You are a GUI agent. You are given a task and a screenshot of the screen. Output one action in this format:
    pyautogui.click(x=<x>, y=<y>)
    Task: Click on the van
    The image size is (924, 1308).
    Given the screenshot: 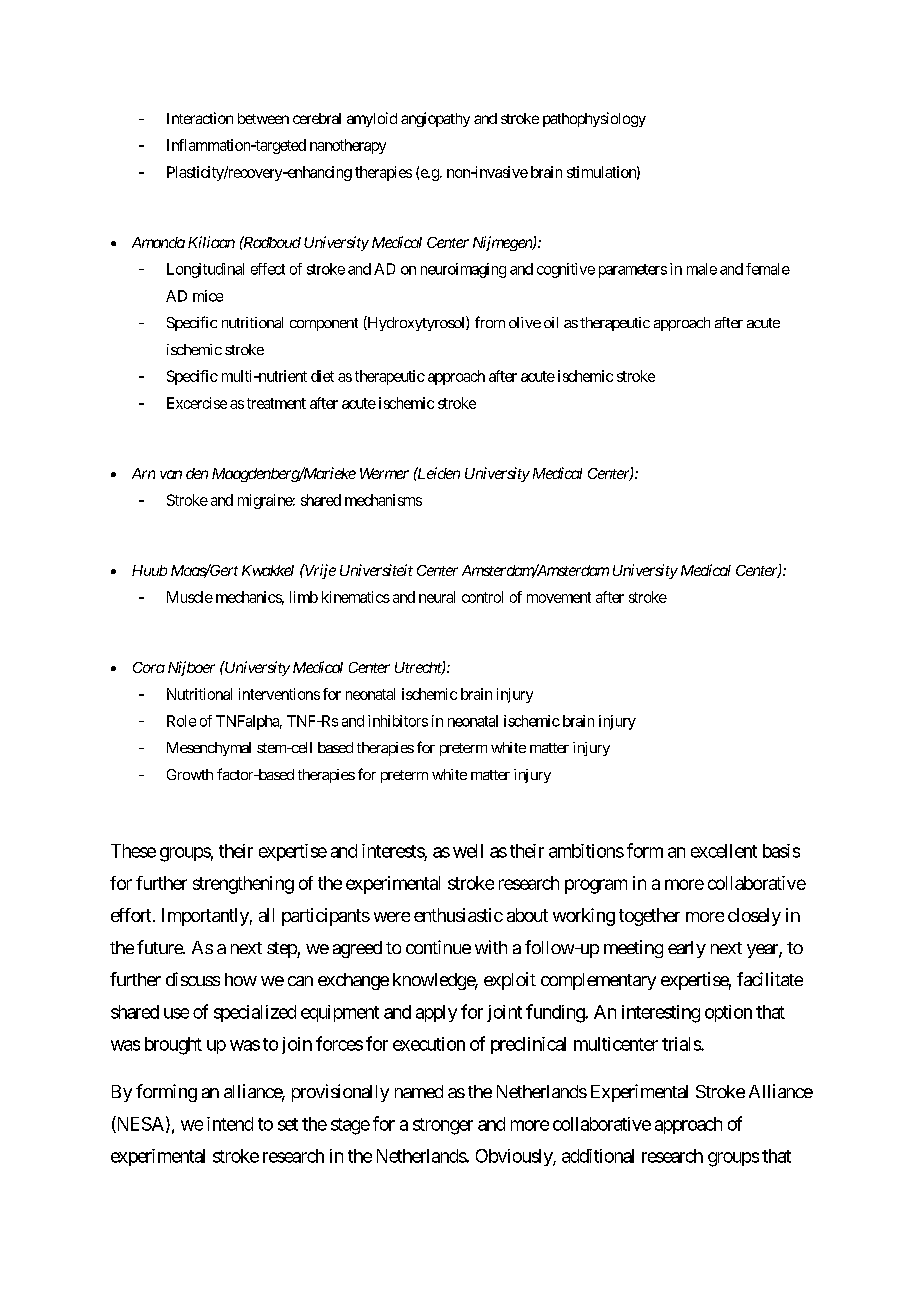 What is the action you would take?
    pyautogui.click(x=171, y=474)
